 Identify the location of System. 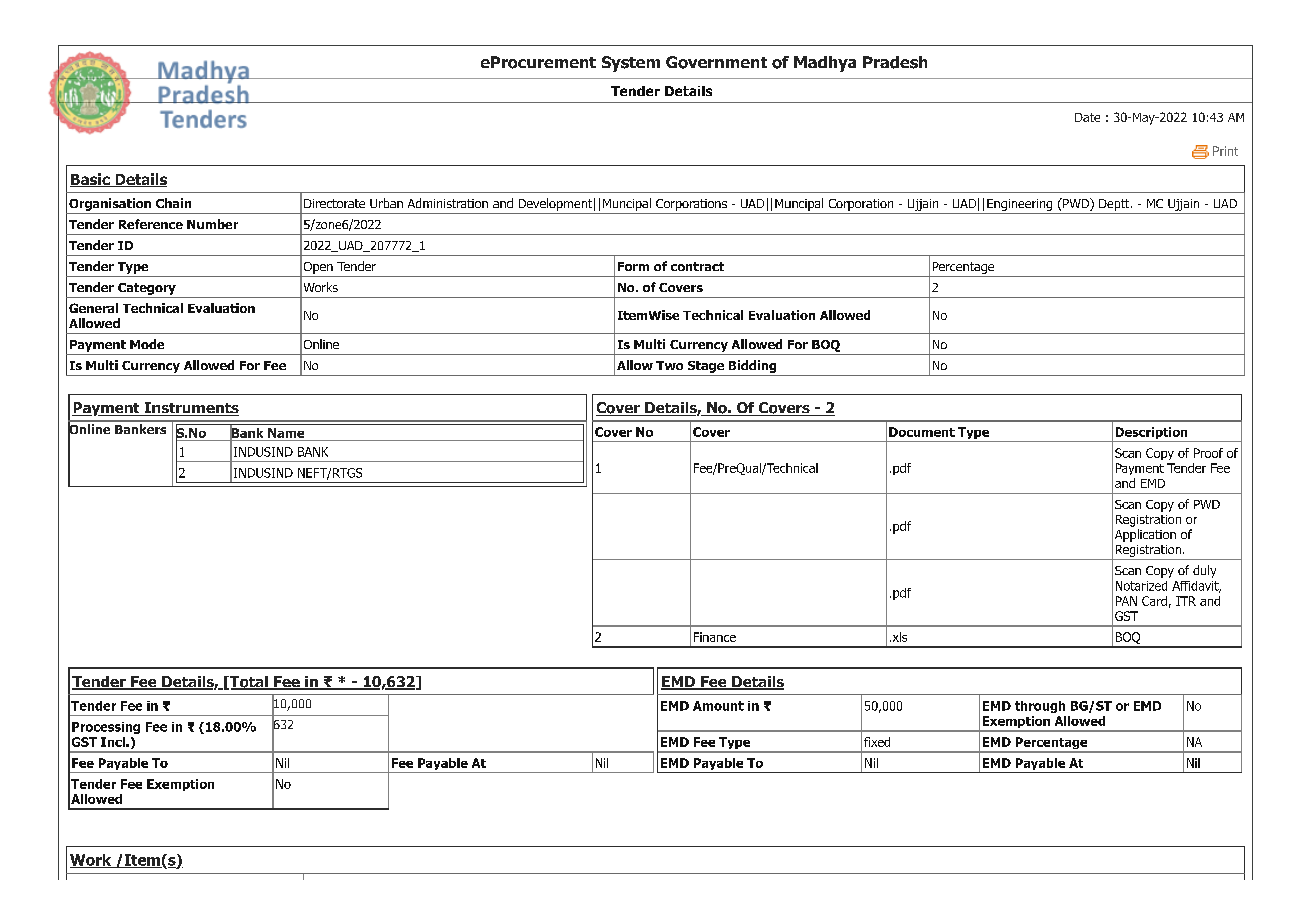
(631, 64).
